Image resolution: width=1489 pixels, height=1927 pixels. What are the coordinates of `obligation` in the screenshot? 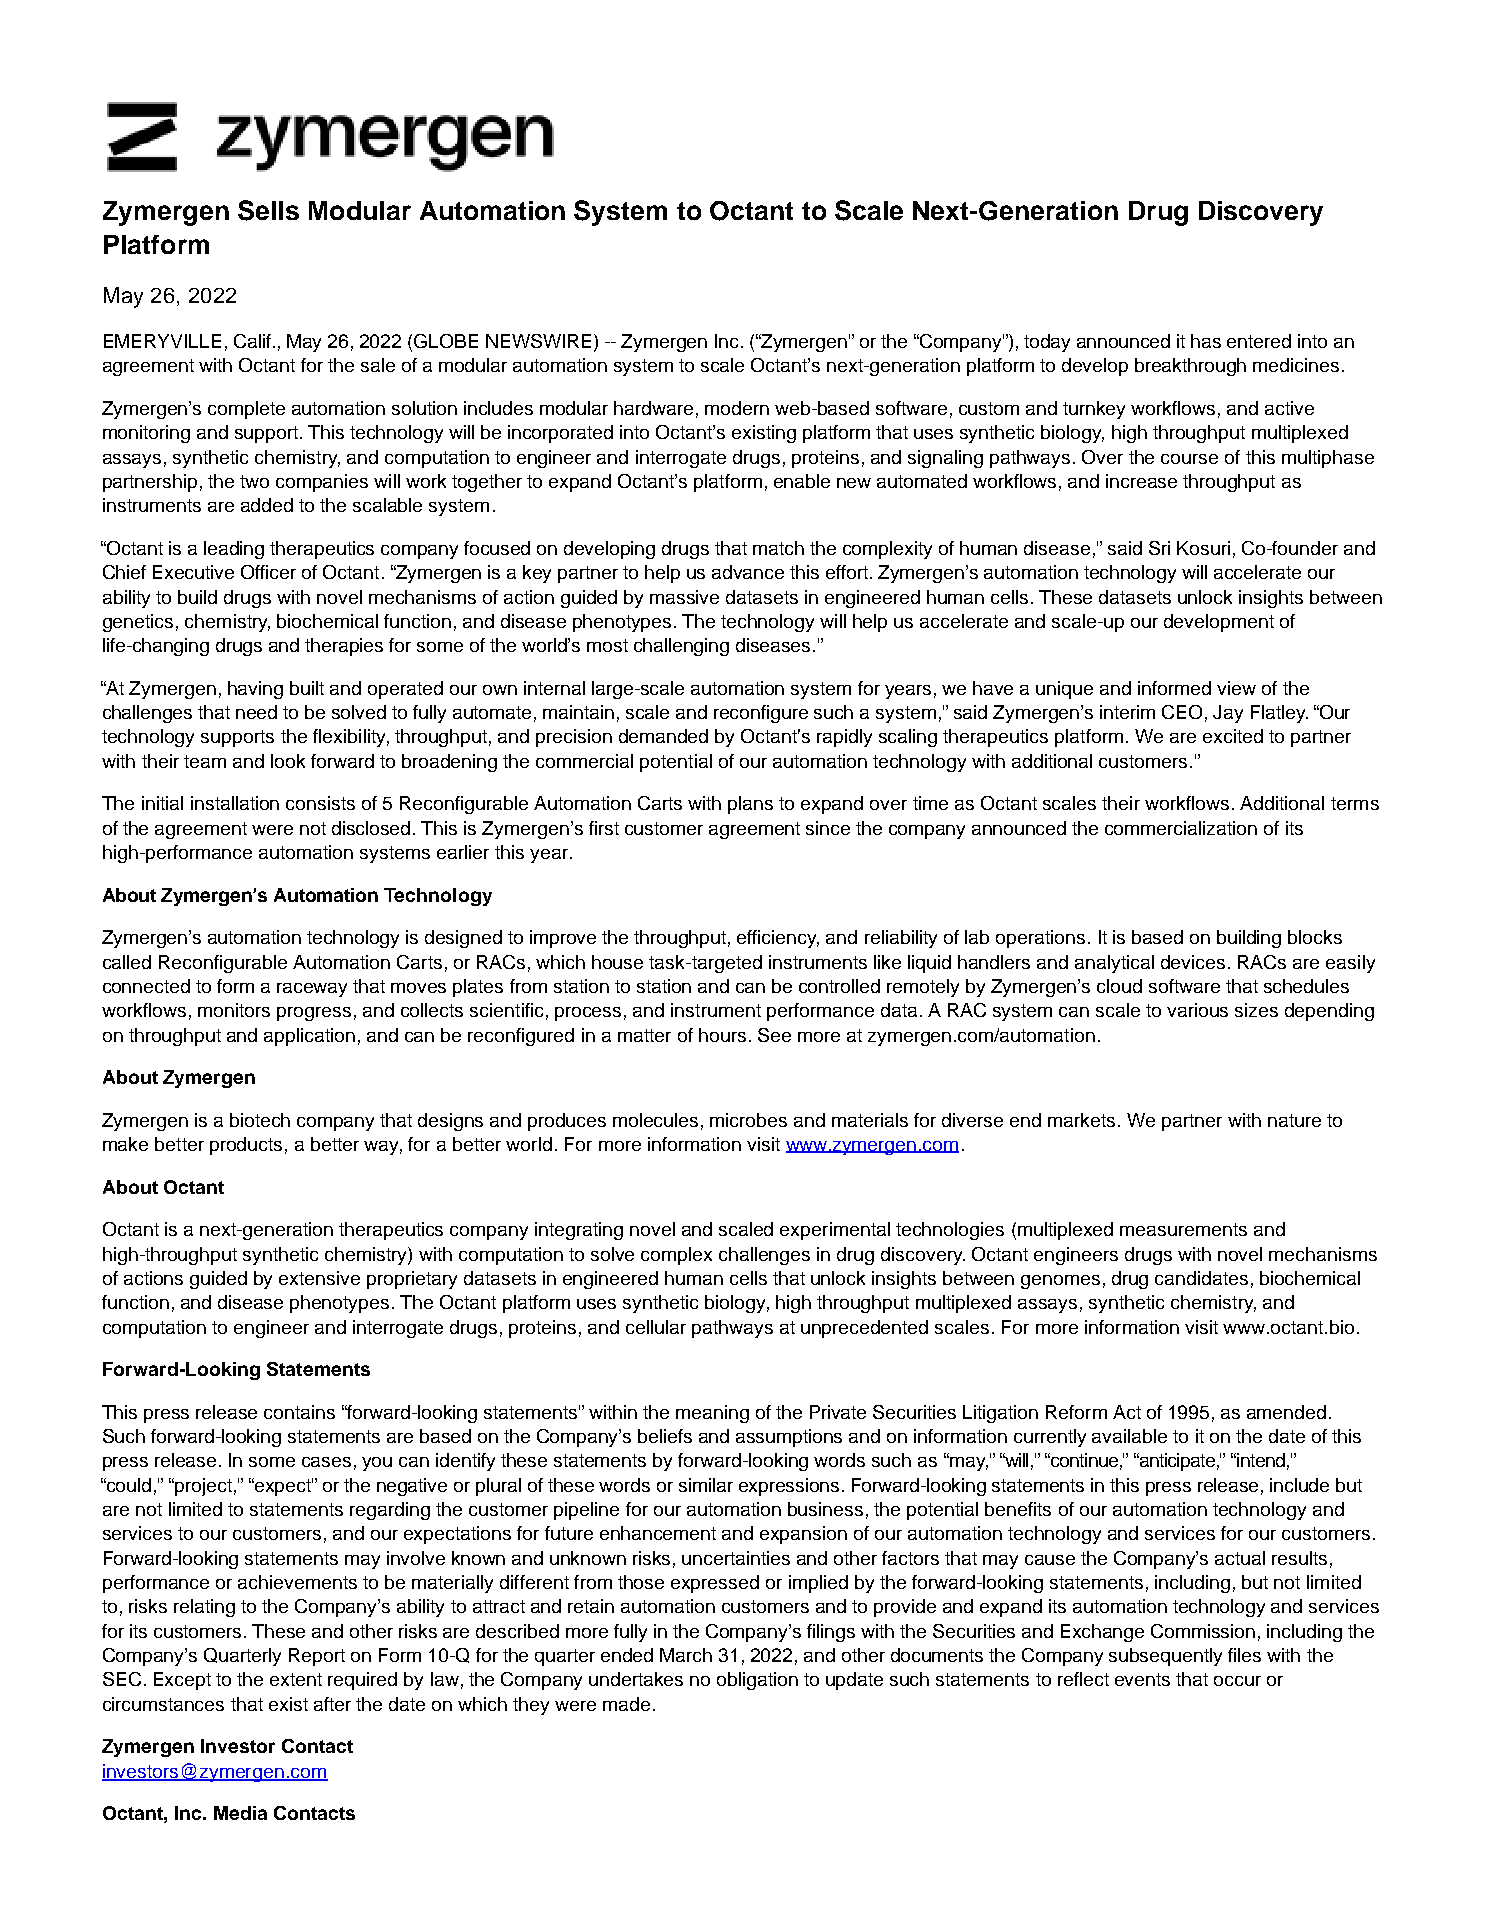 It's located at (757, 1681).
